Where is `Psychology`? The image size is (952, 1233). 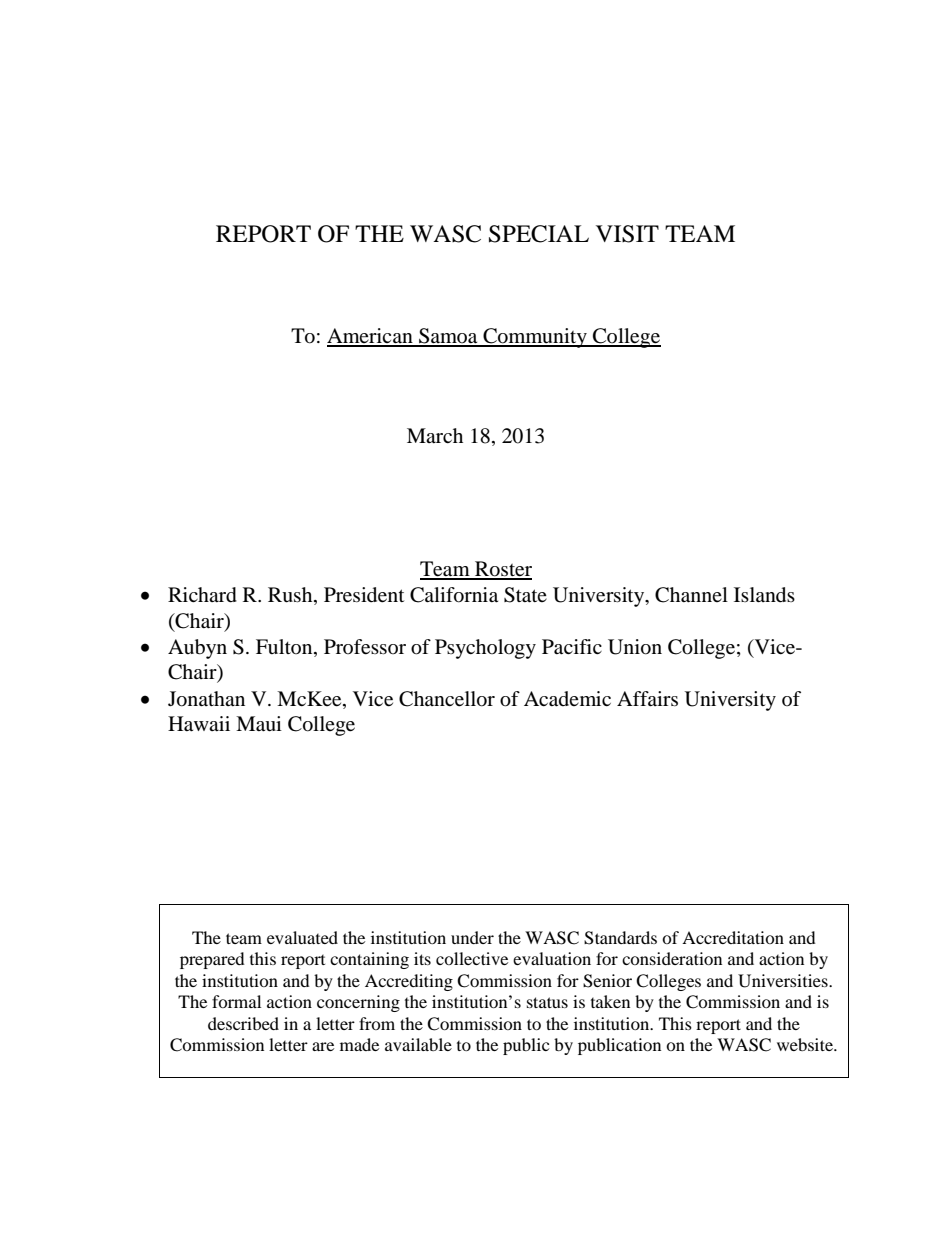
Psychology is located at coordinates (485, 649).
